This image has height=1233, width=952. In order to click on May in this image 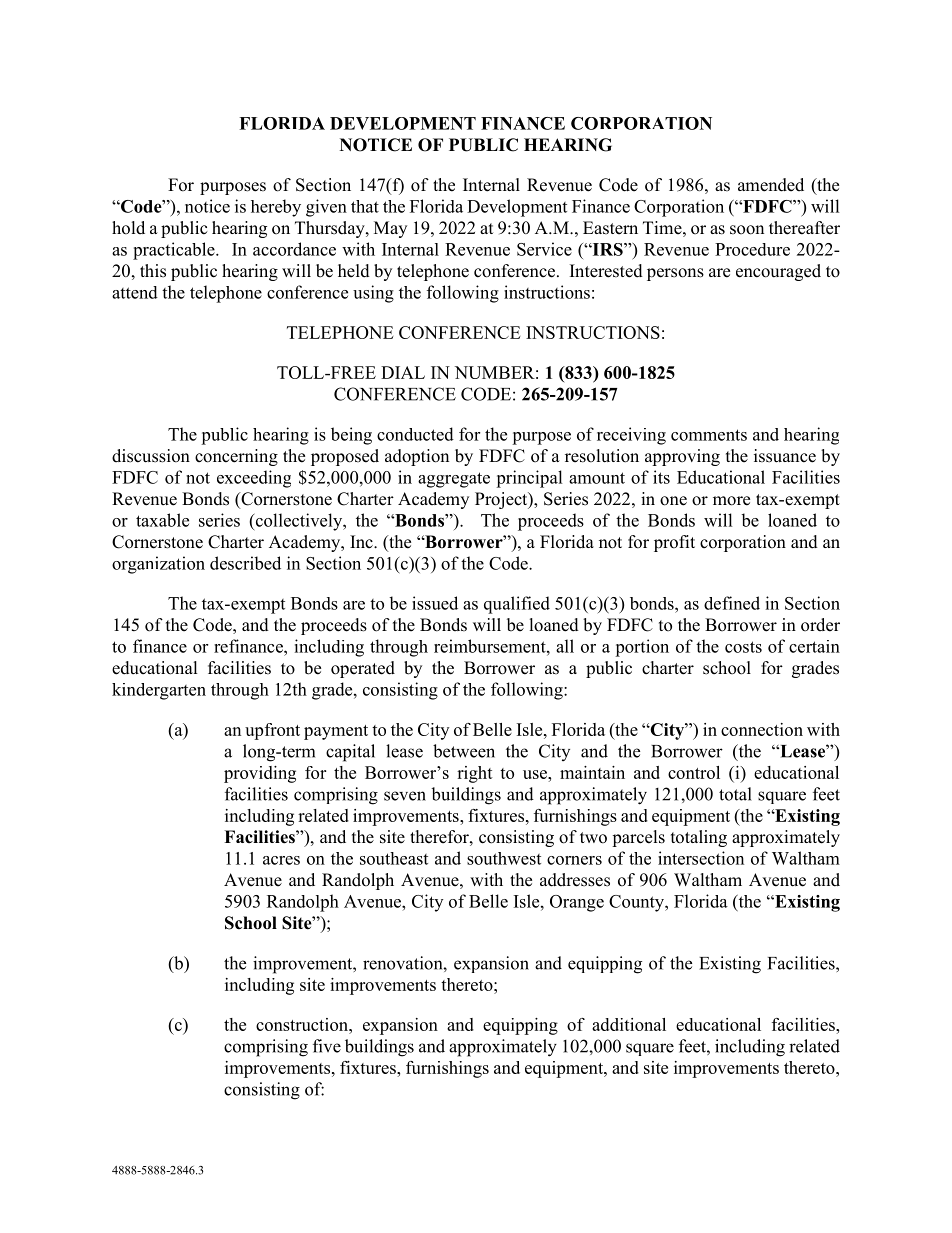, I will do `click(390, 229)`.
